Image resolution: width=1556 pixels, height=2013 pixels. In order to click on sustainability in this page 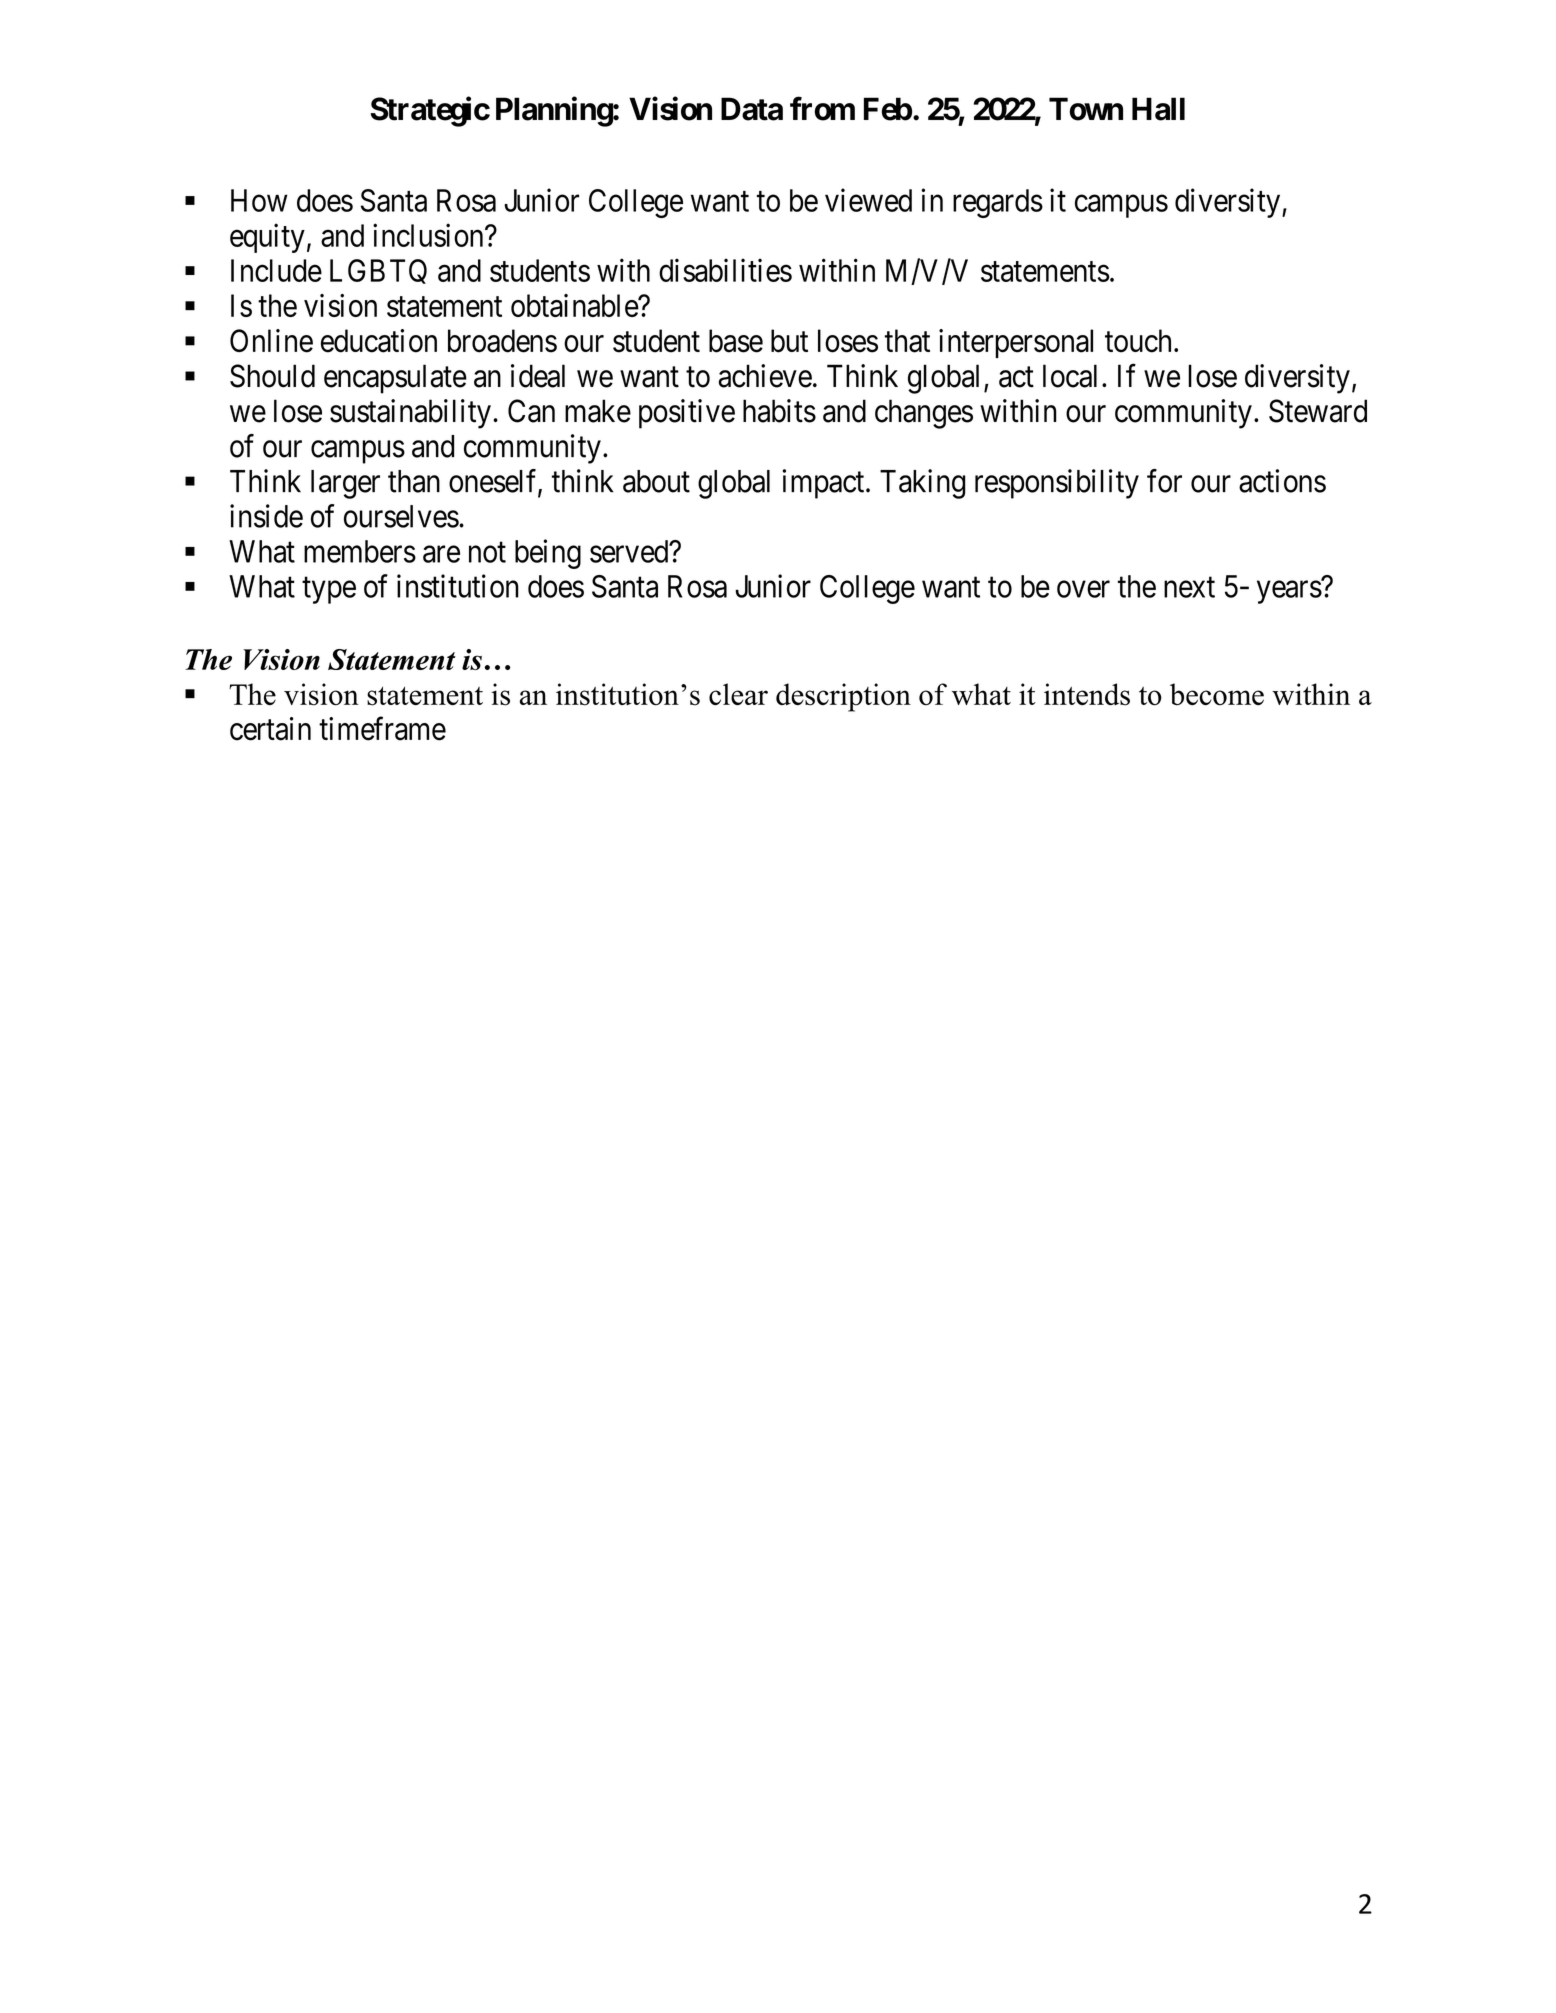, I will do `click(410, 414)`.
